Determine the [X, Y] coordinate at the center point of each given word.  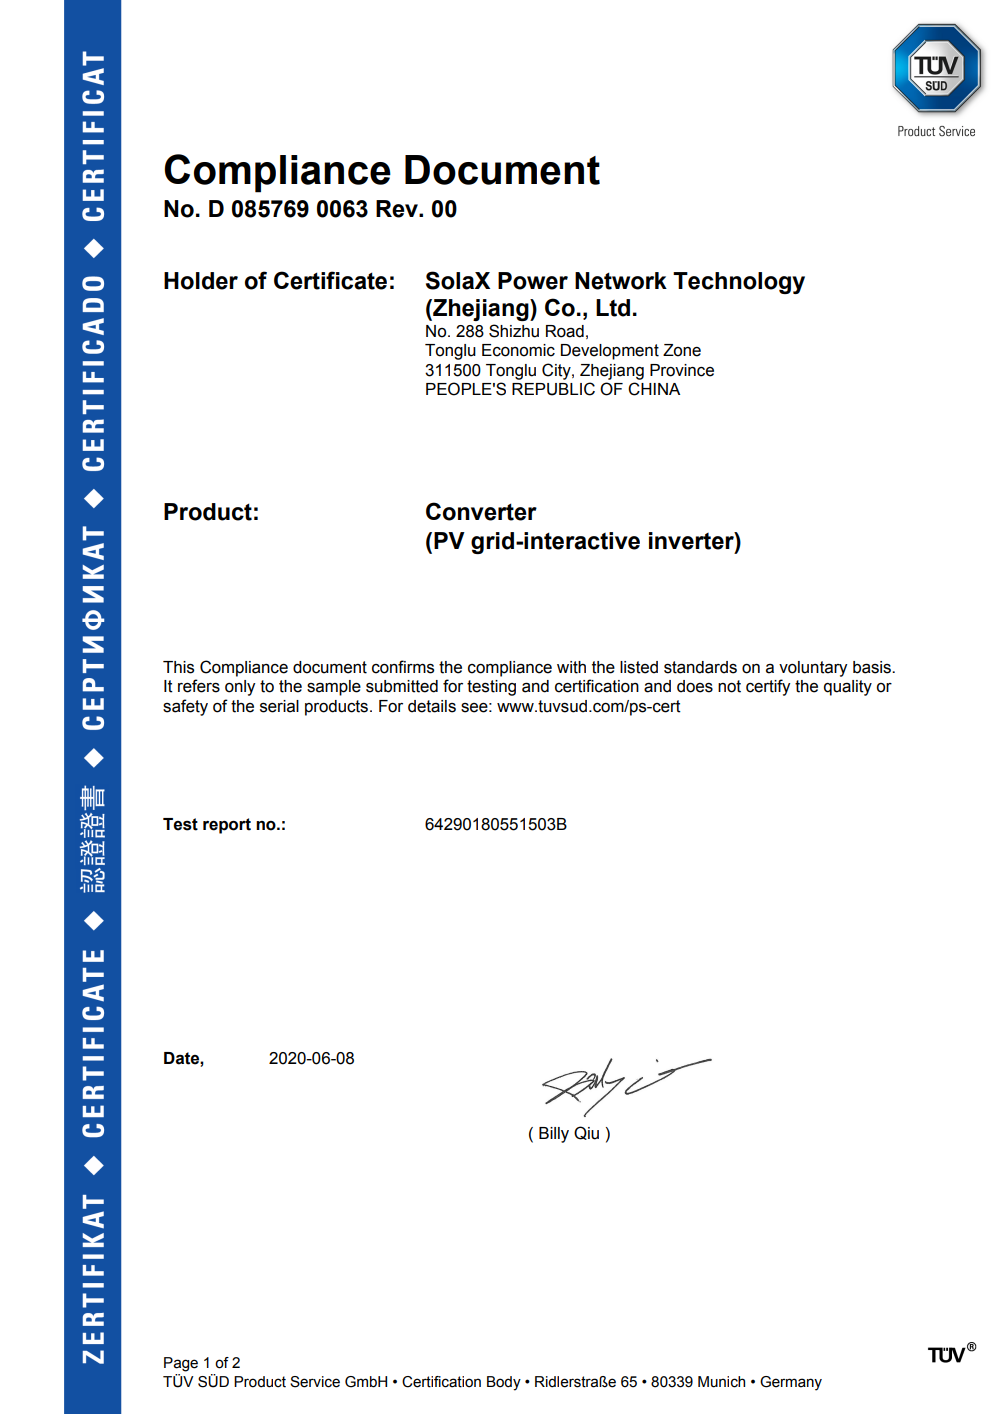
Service [315, 1382]
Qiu [586, 1133]
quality [848, 688]
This [178, 667]
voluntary [813, 669]
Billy [554, 1135]
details [432, 706]
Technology [739, 283]
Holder [201, 281]
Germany [791, 1383]
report [227, 826]
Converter [481, 511]
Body [504, 1383]
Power [533, 281]
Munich [721, 1382]
